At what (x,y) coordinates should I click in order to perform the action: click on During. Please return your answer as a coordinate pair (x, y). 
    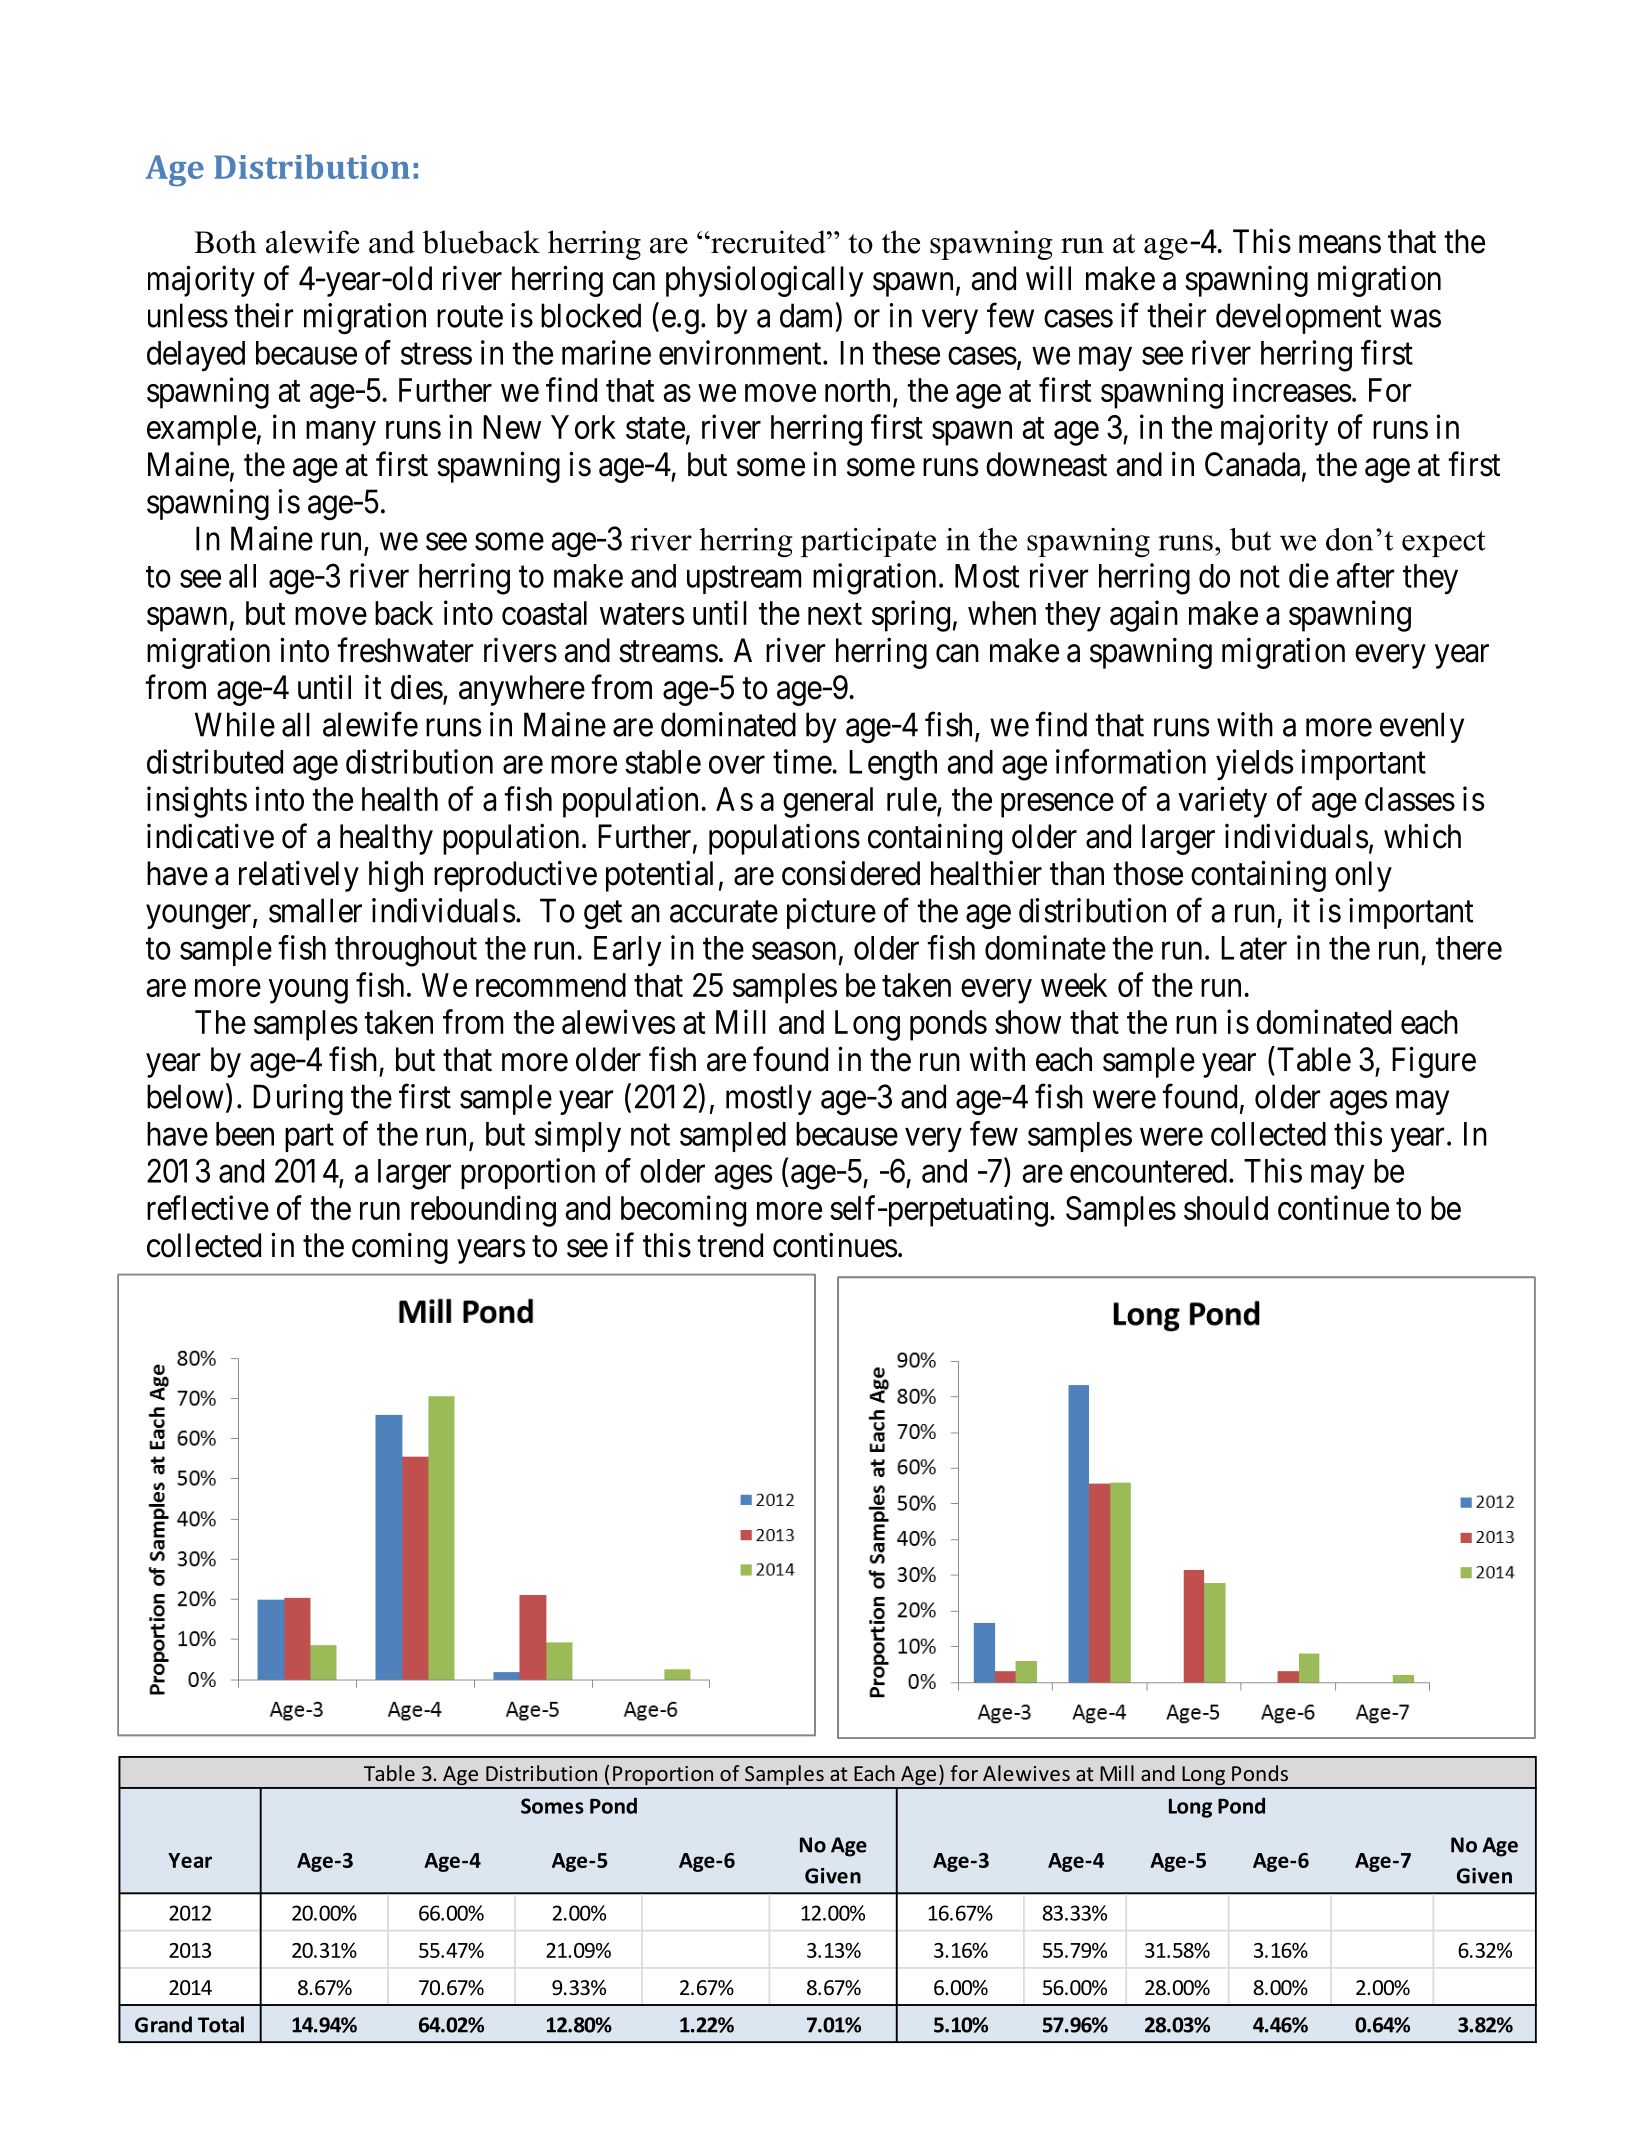
    Looking at the image, I should click on (298, 1100).
